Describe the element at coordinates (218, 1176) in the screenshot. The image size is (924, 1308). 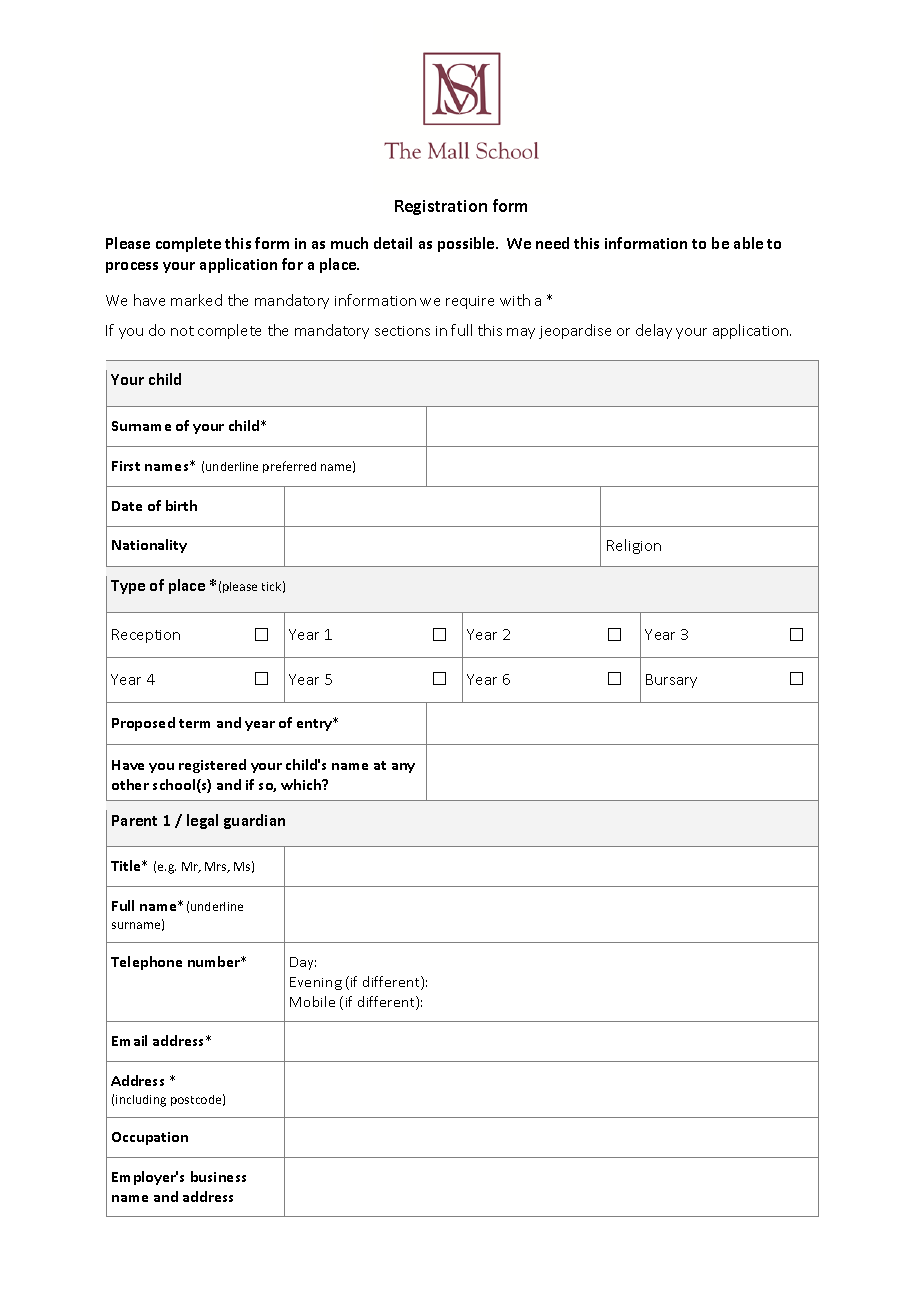
I see `business` at that location.
